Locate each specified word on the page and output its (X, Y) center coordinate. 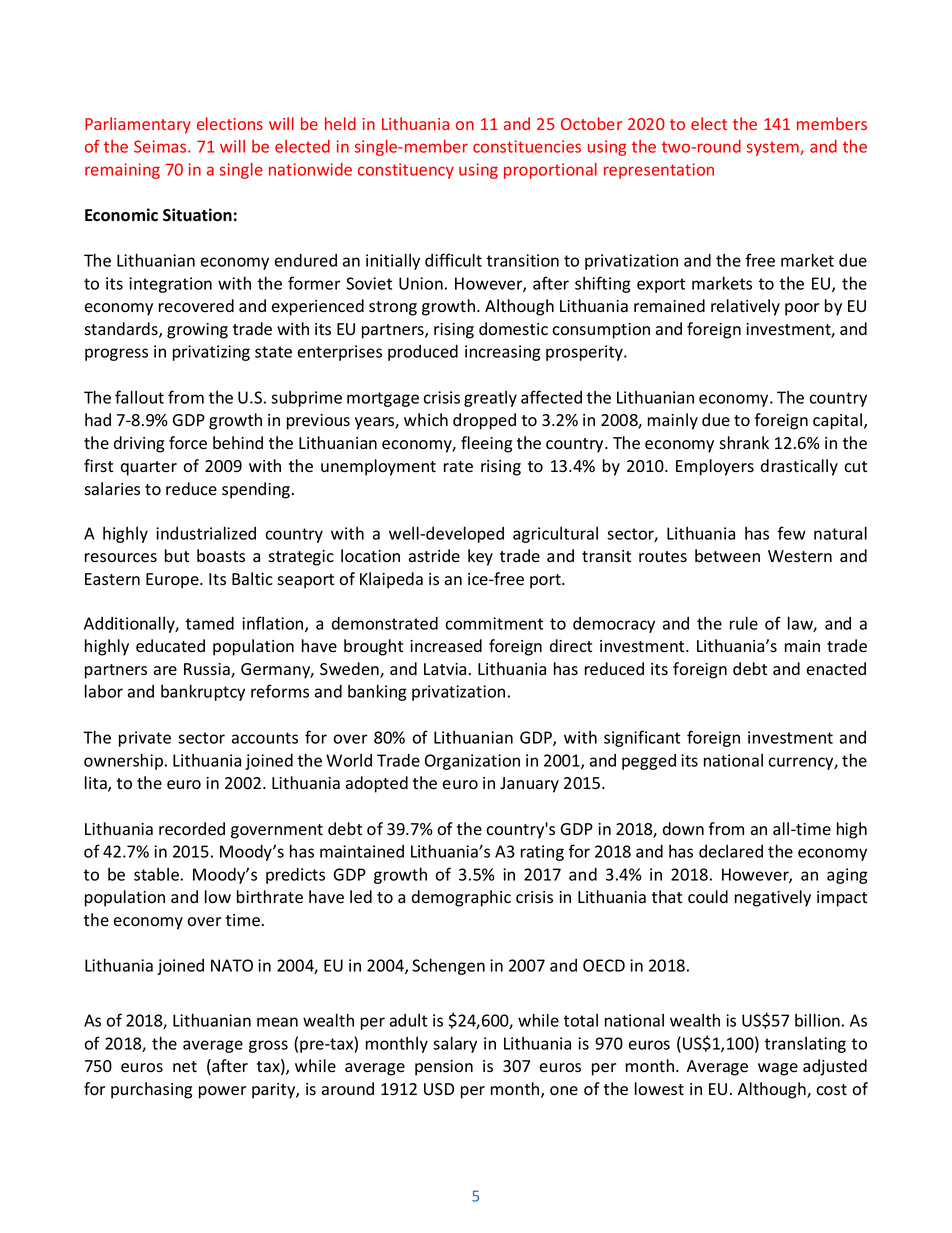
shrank (744, 443)
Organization (472, 762)
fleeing (486, 444)
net (185, 1067)
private (145, 739)
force (188, 443)
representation (659, 171)
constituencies (527, 146)
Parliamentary (138, 125)
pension (444, 1068)
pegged (649, 762)
